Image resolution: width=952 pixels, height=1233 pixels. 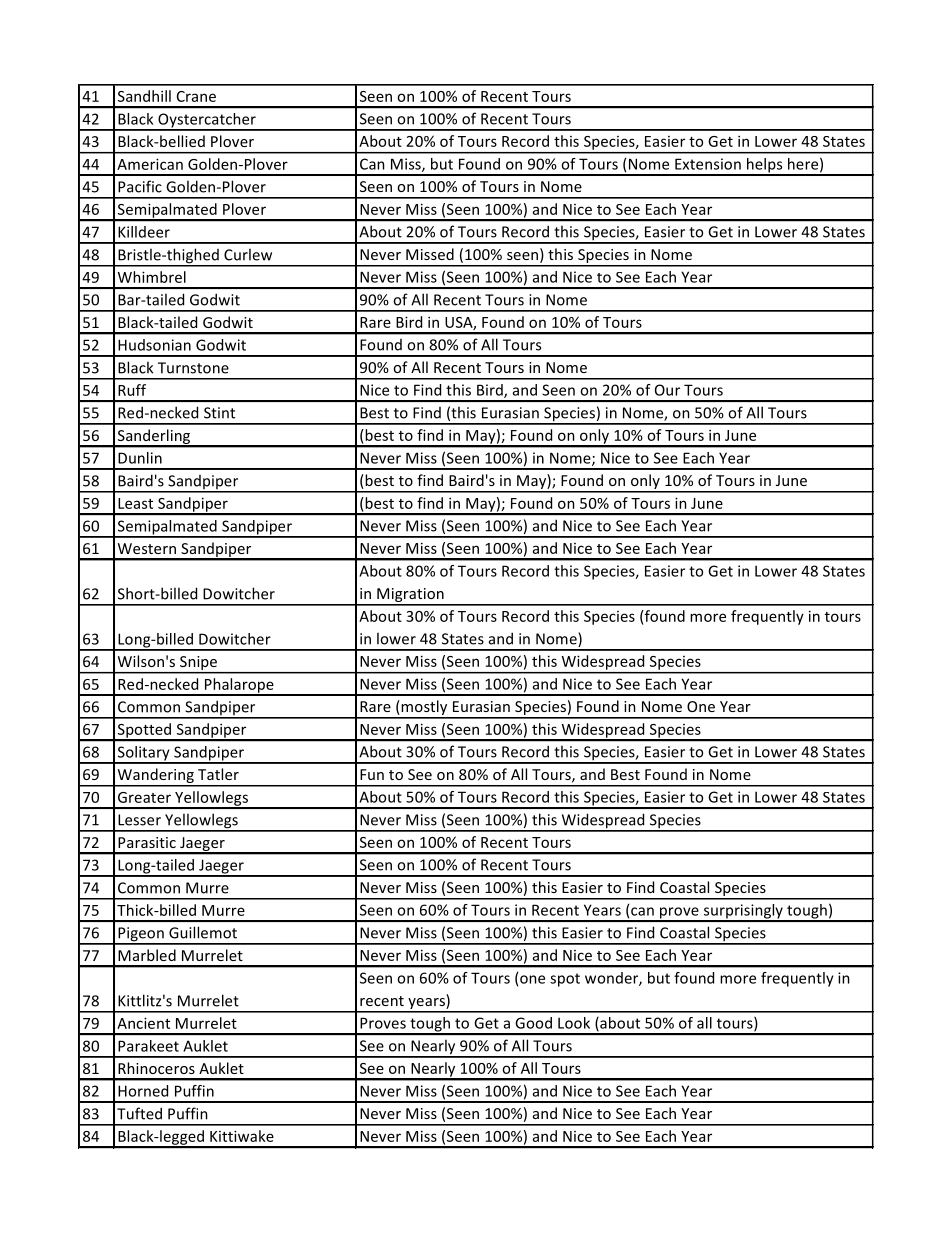 What do you see at coordinates (372, 774) in the image?
I see `Fun` at bounding box center [372, 774].
